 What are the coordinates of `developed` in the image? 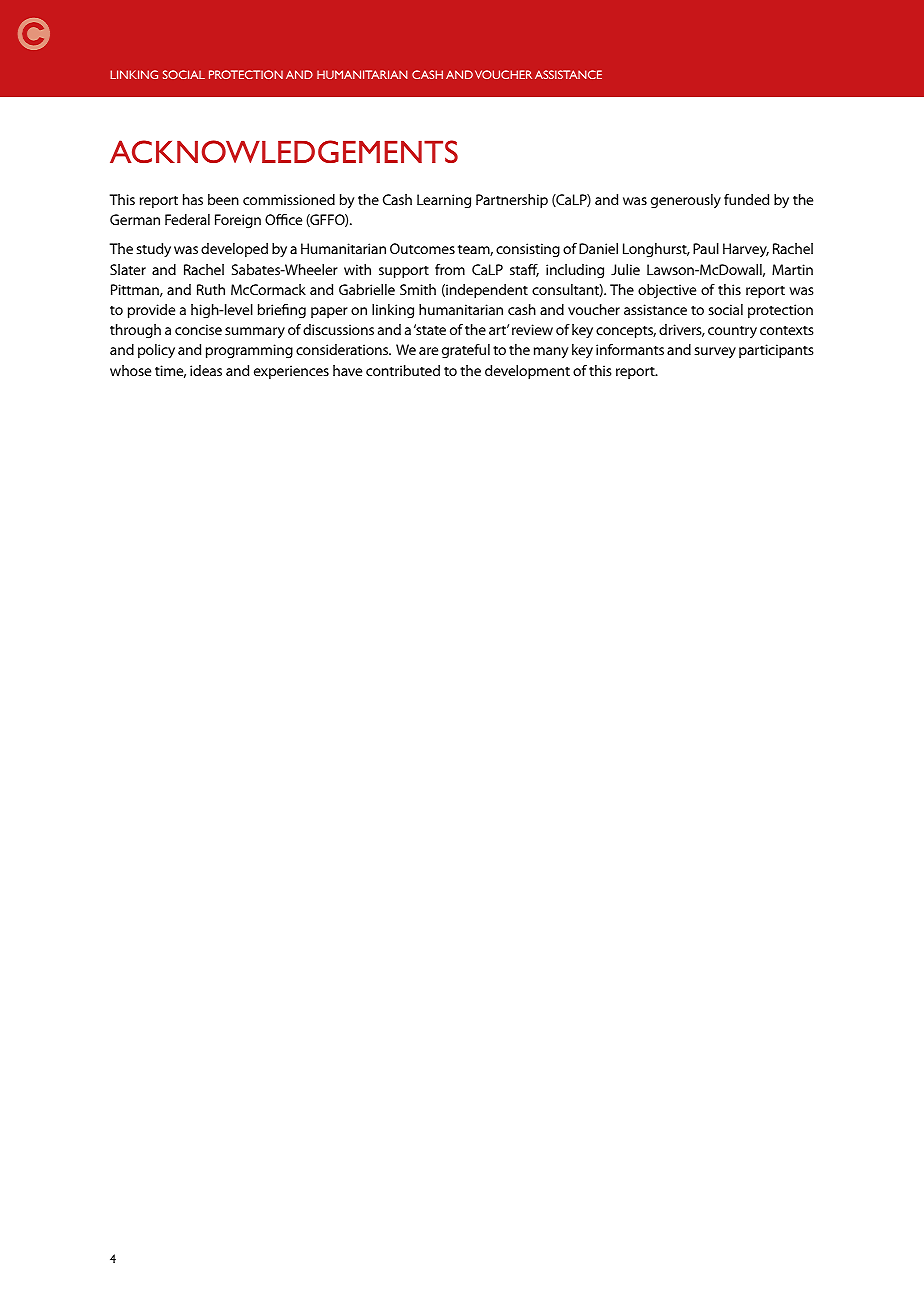 It's located at (234, 250).
